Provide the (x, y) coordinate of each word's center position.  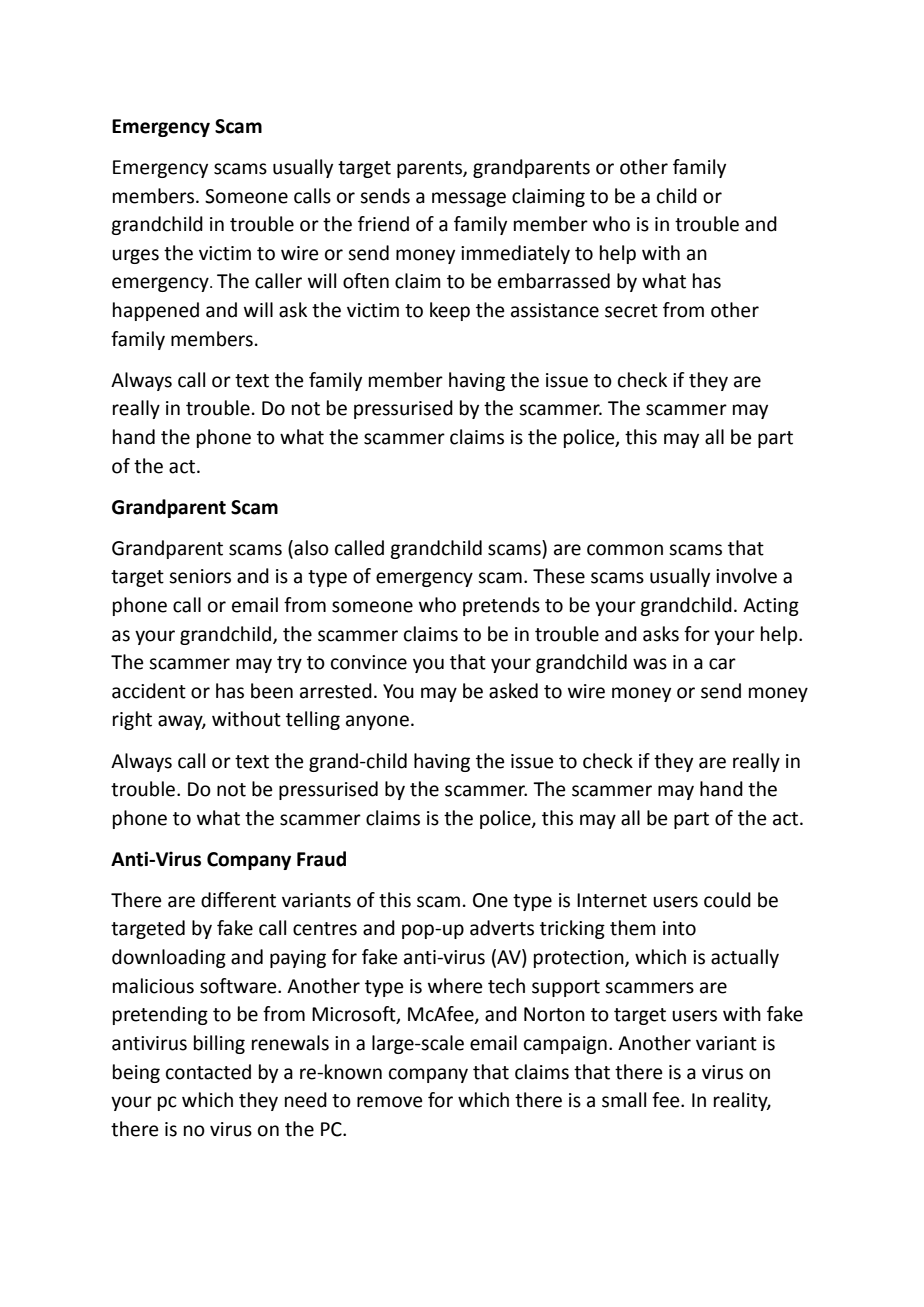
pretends (501, 606)
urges (135, 256)
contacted (208, 1072)
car (722, 664)
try (289, 664)
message (469, 199)
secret (631, 311)
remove (390, 1102)
